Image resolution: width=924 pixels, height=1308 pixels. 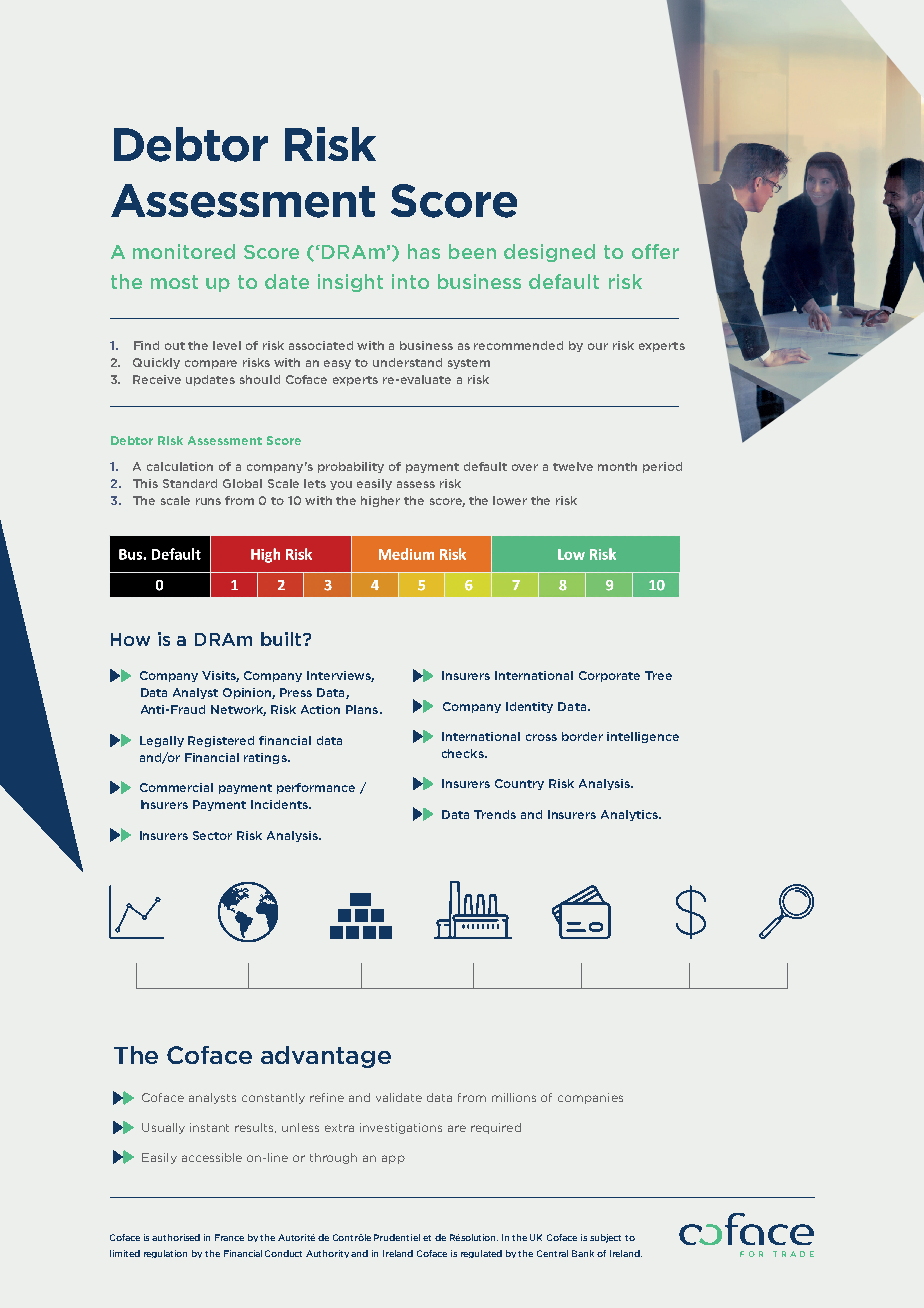 What do you see at coordinates (609, 676) in the screenshot?
I see `Corporate` at bounding box center [609, 676].
